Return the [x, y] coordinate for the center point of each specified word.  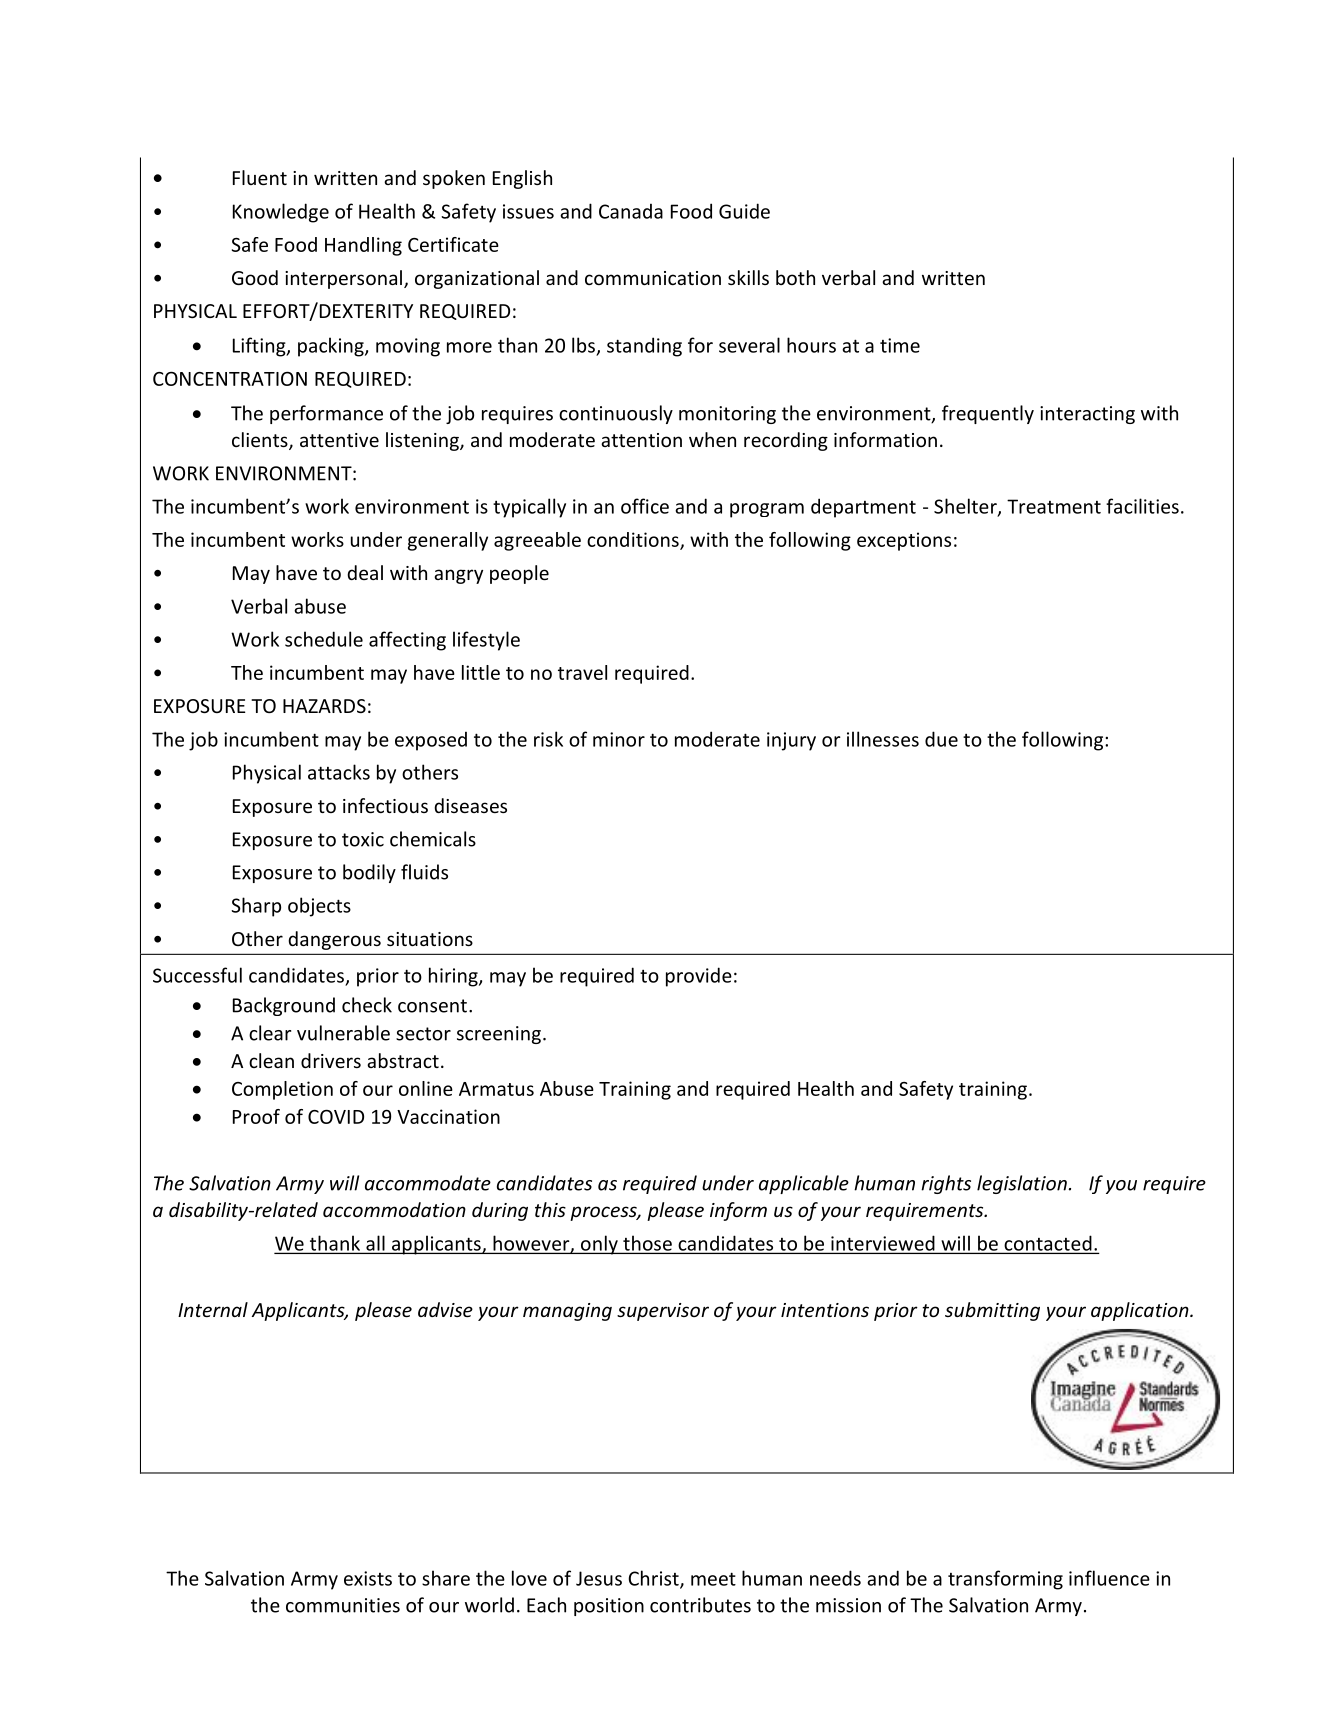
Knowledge [281, 213]
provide [699, 977]
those [647, 1243]
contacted [1048, 1243]
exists [368, 1578]
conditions [634, 540]
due [941, 739]
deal [365, 572]
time [900, 345]
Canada [631, 211]
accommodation [394, 1209]
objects [319, 907]
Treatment [1054, 506]
